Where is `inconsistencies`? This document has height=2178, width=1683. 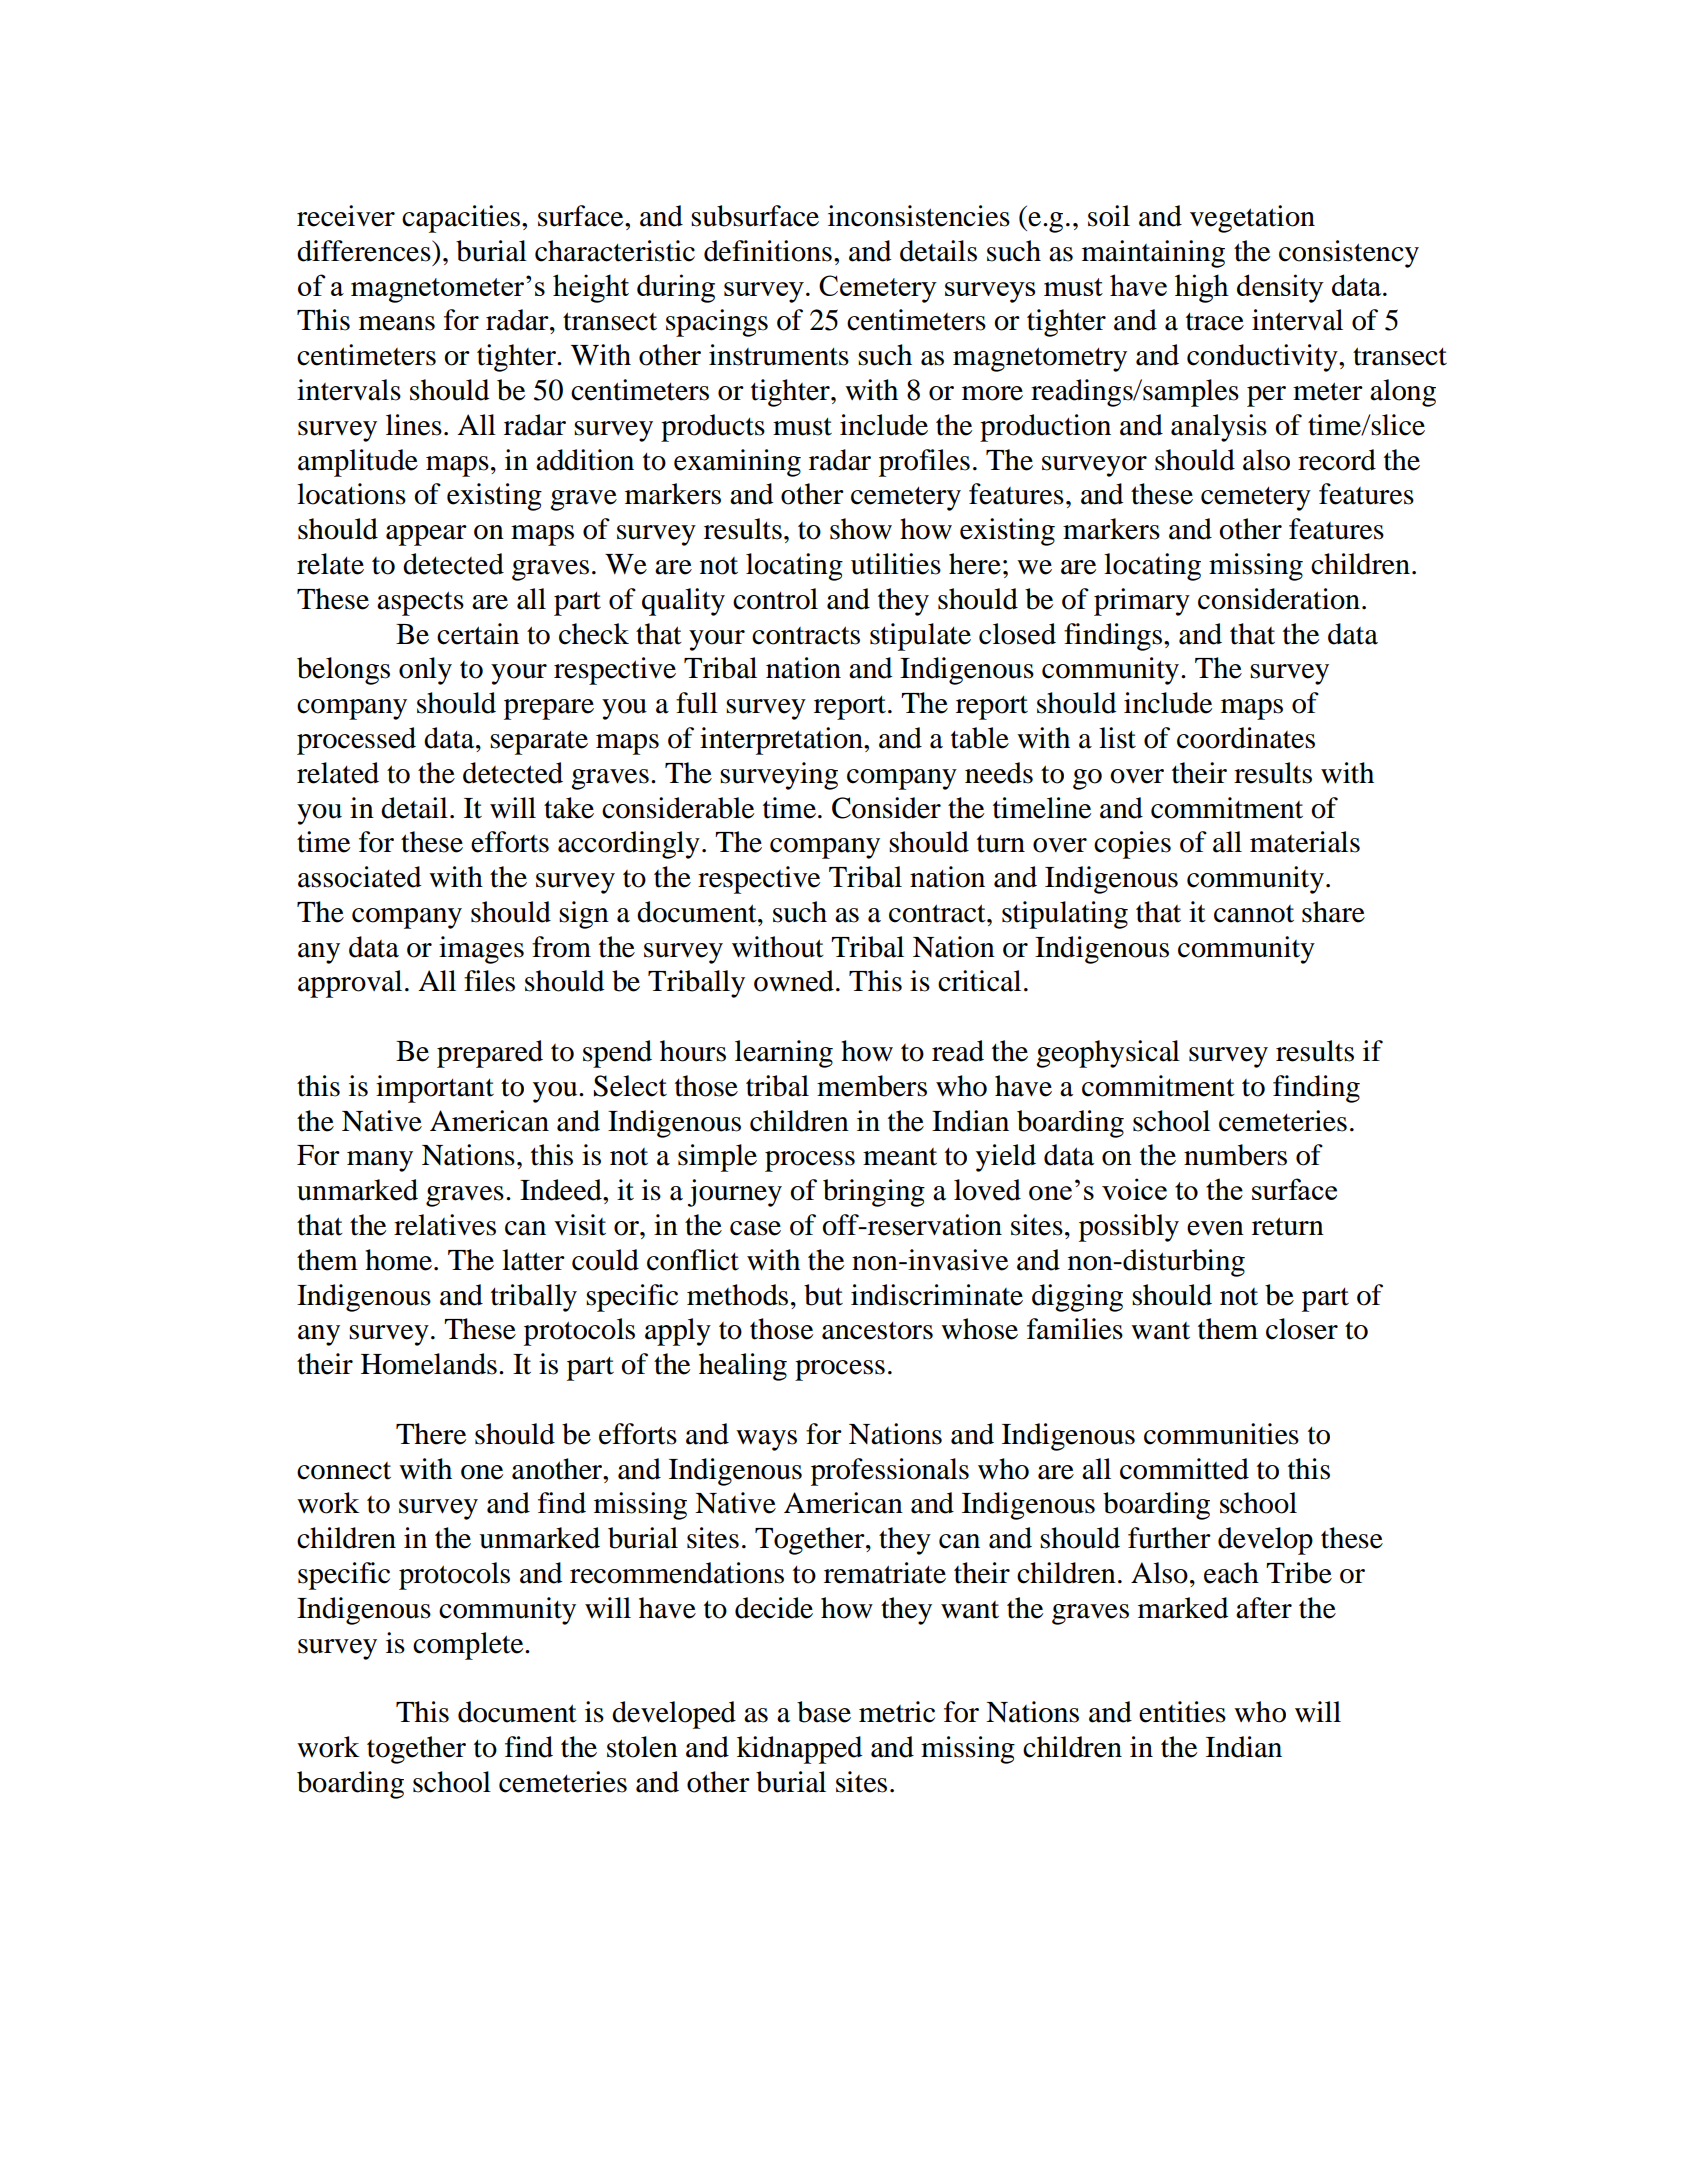 inconsistencies is located at coordinates (919, 216).
